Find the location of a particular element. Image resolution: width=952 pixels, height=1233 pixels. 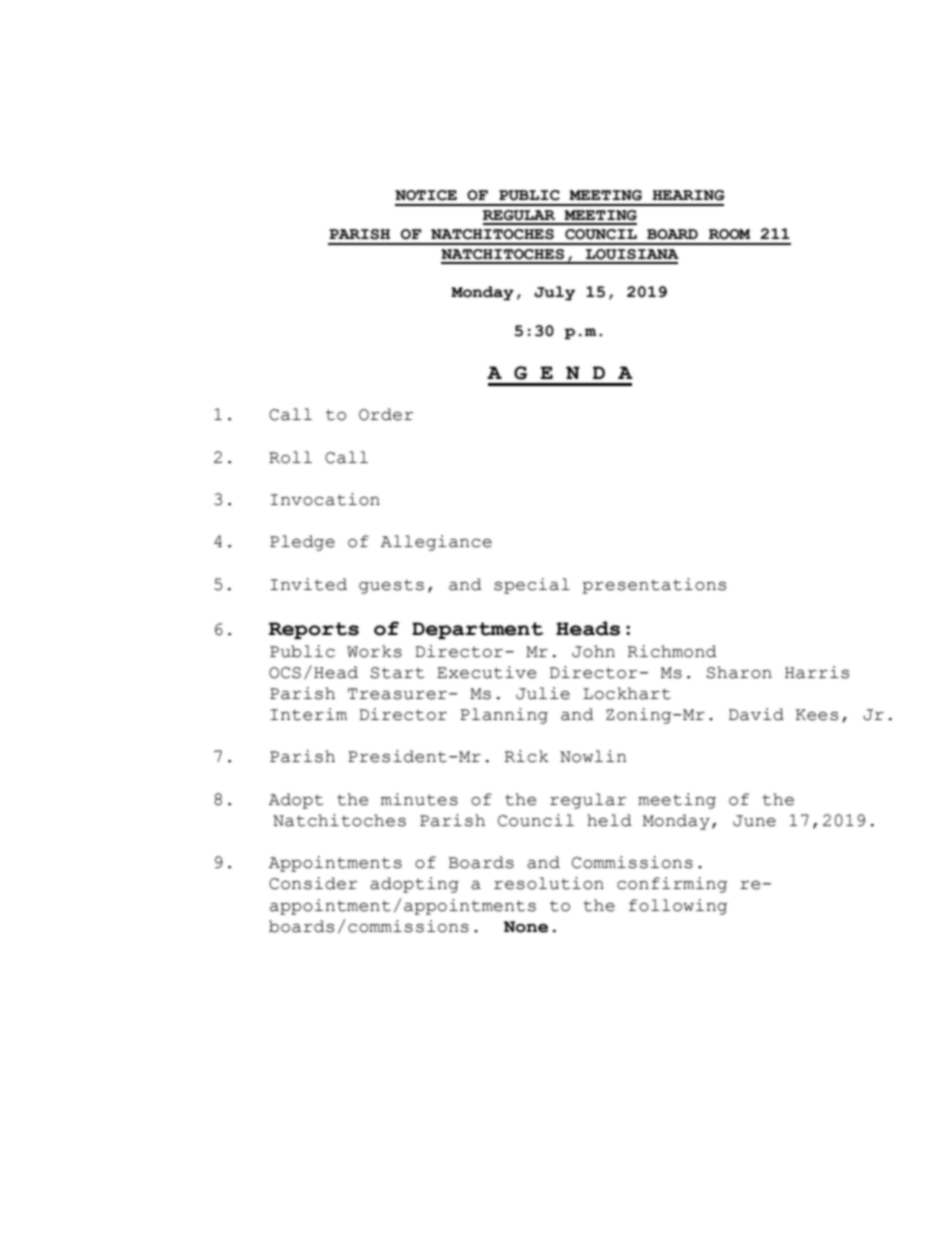

Allegiance is located at coordinates (436, 543).
